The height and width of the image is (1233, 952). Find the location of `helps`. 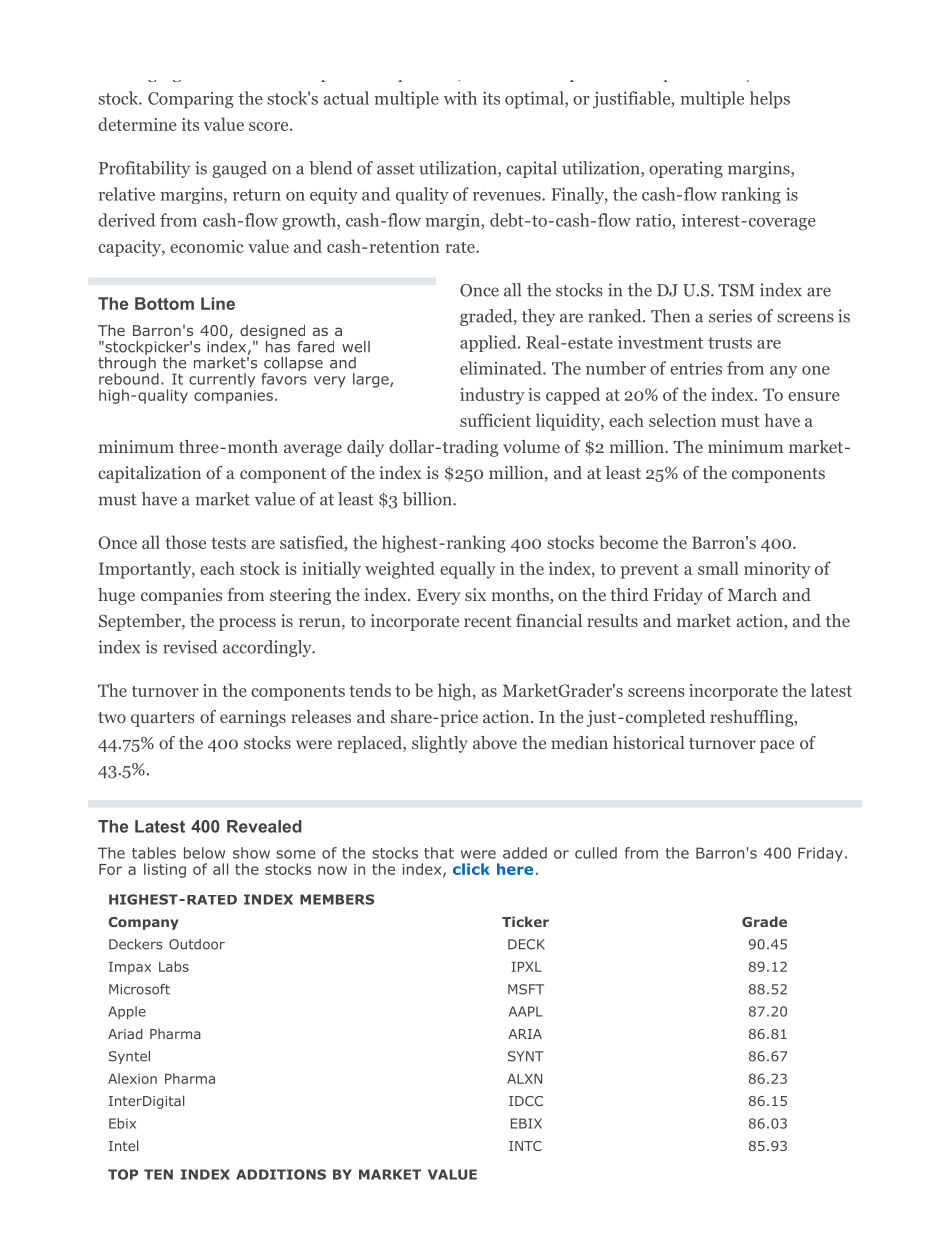

helps is located at coordinates (770, 100).
